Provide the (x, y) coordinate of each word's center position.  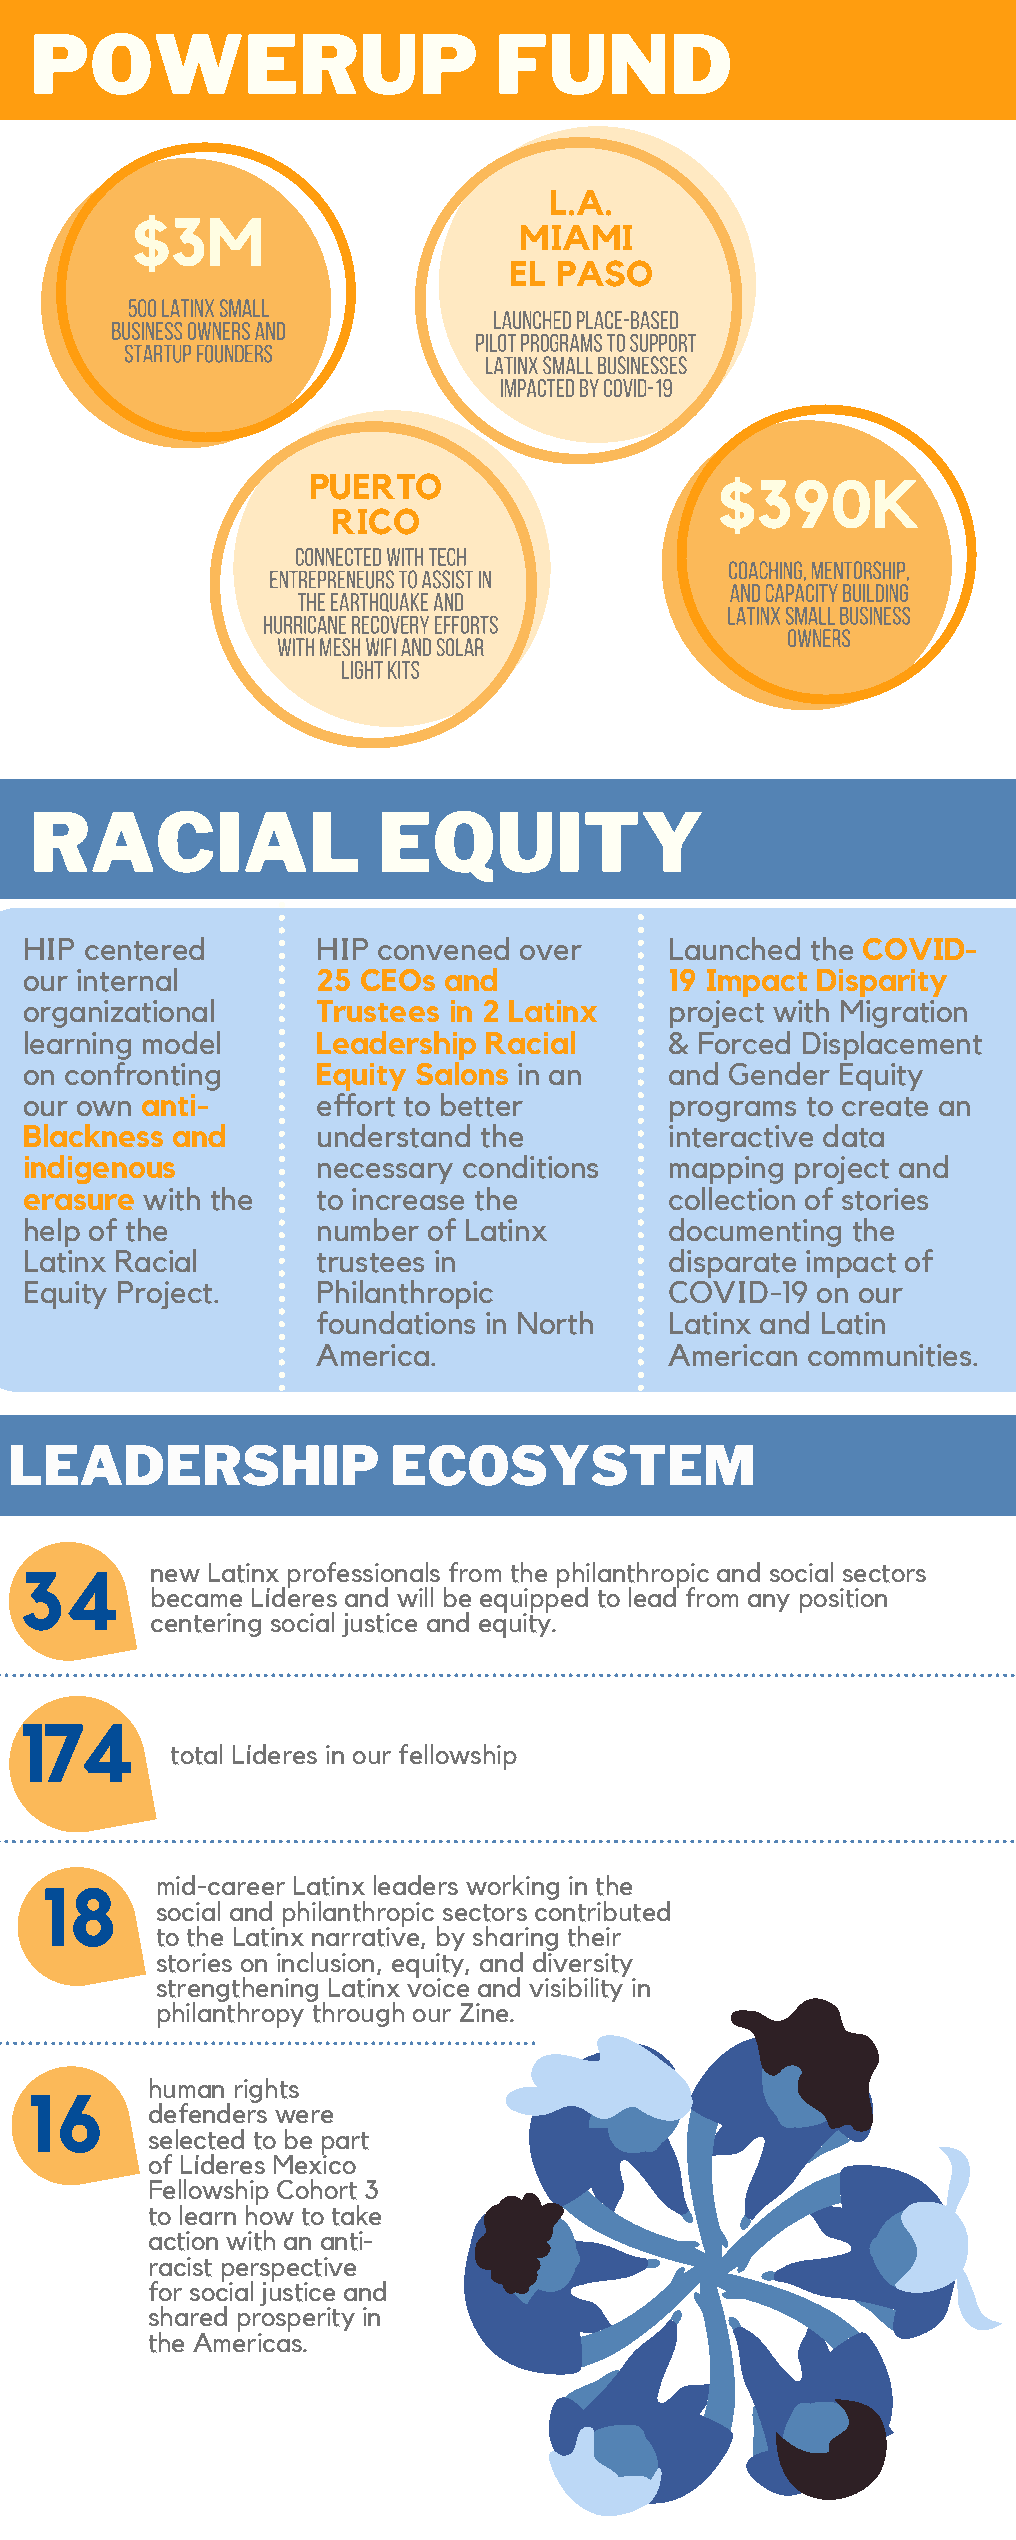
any (769, 1603)
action (183, 2241)
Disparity (881, 984)
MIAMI (576, 237)
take (356, 2215)
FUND (614, 64)
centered (144, 949)
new (175, 1575)
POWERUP (255, 64)
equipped (534, 1599)
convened (443, 948)
